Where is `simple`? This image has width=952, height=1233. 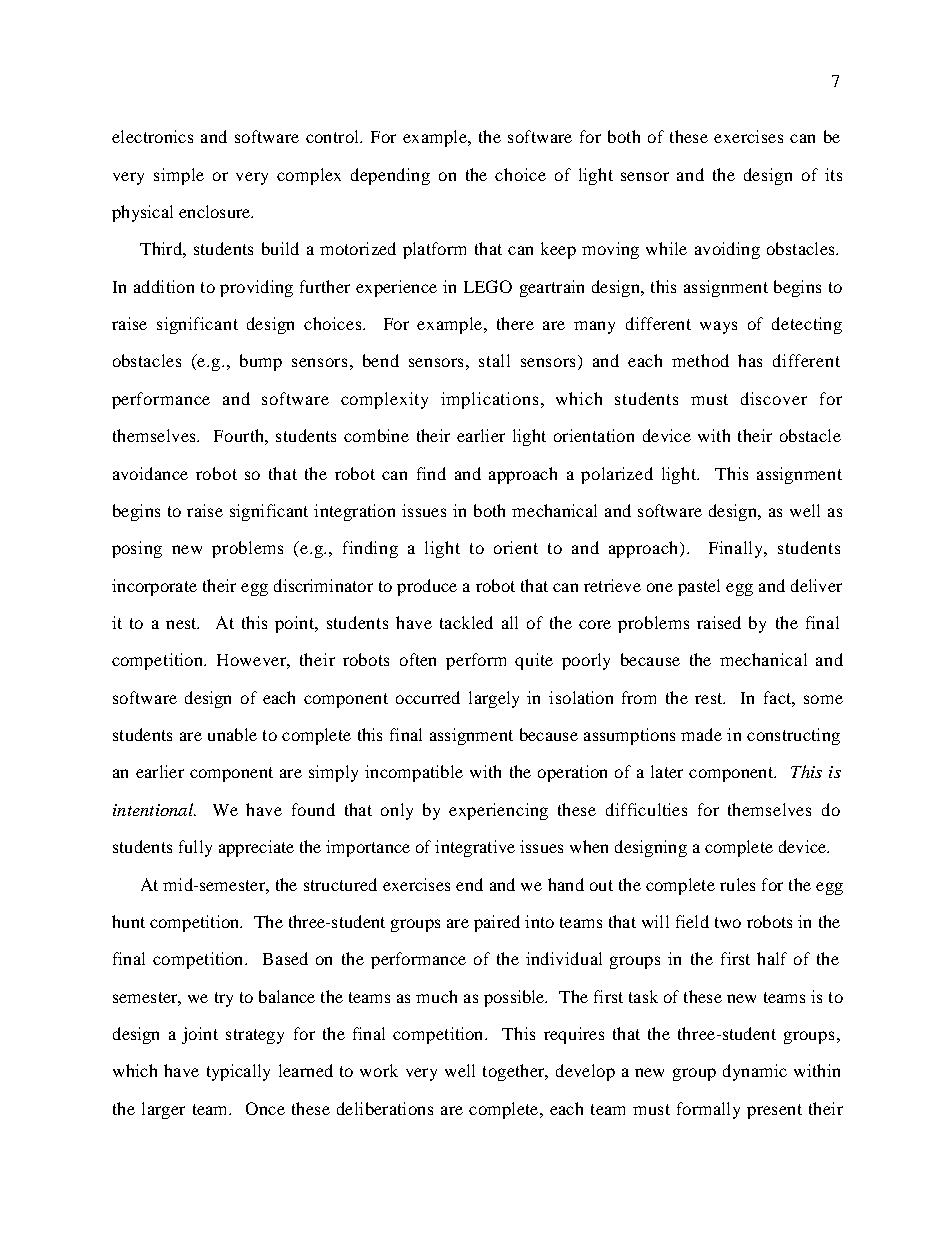 simple is located at coordinates (179, 176).
